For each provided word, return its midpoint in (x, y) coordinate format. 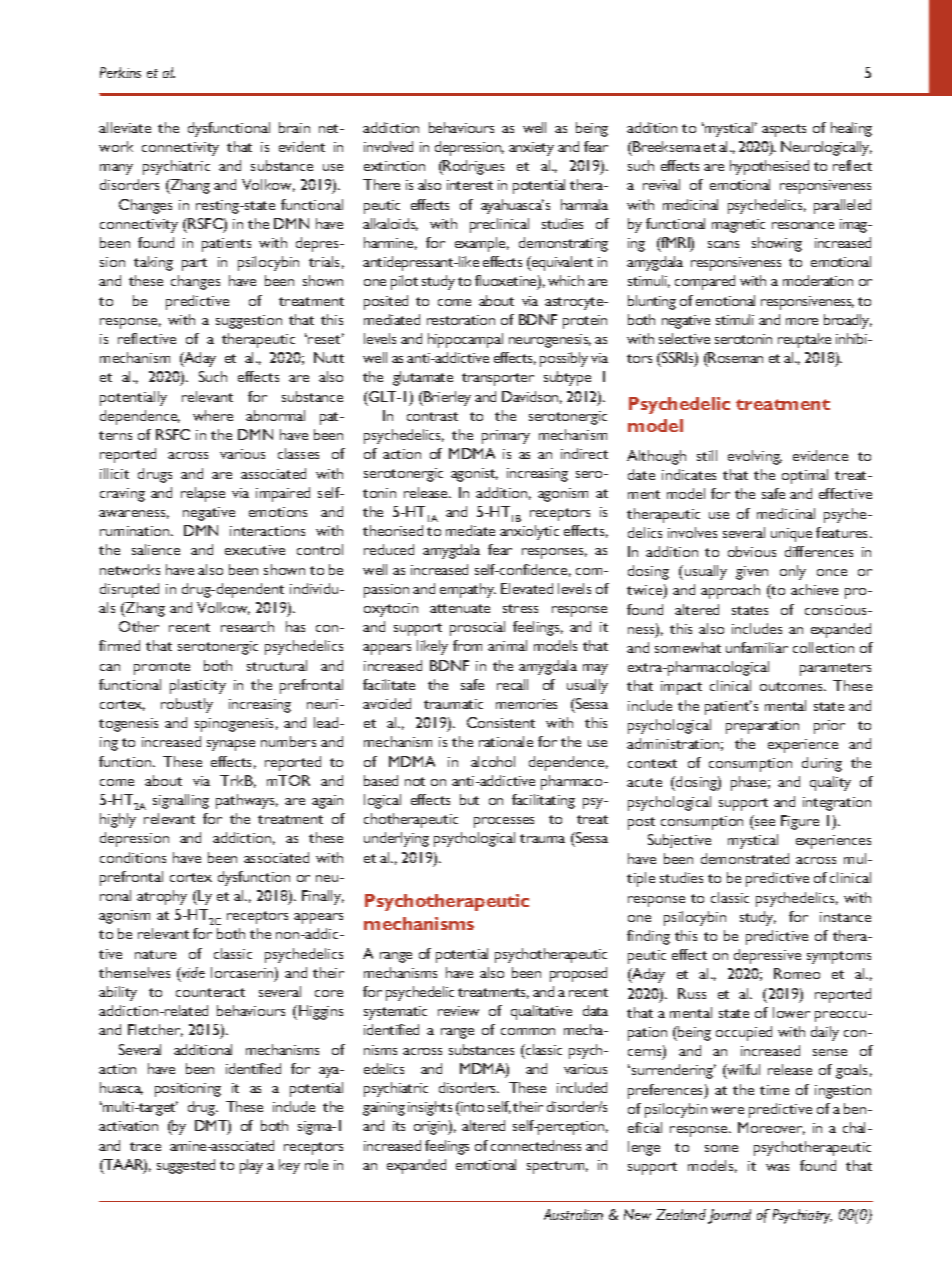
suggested (186, 1166)
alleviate (125, 127)
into (471, 1106)
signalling (181, 801)
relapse (203, 494)
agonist (474, 475)
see (765, 822)
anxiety (531, 149)
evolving (755, 457)
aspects (784, 130)
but (469, 799)
